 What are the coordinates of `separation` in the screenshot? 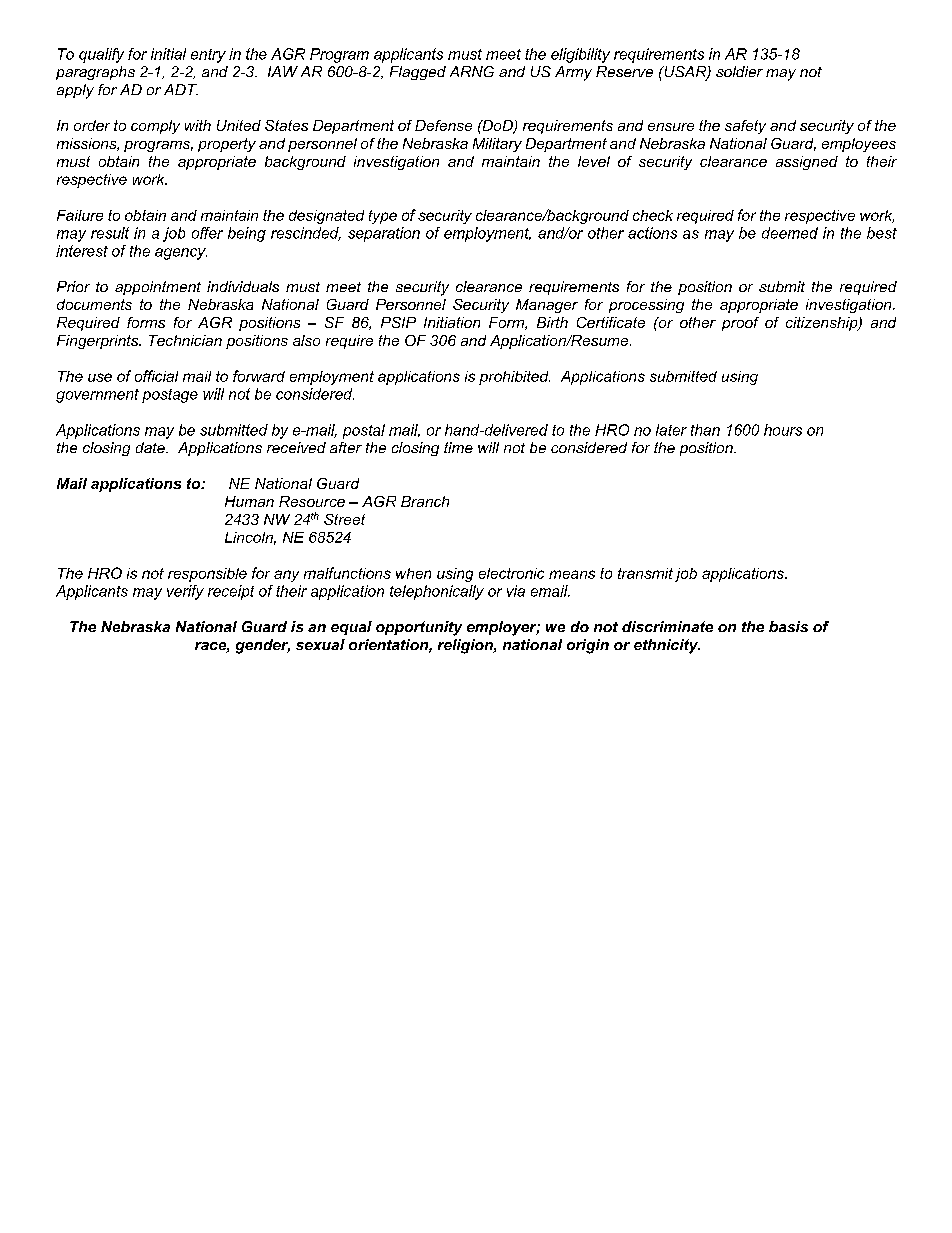 It's located at (384, 234).
